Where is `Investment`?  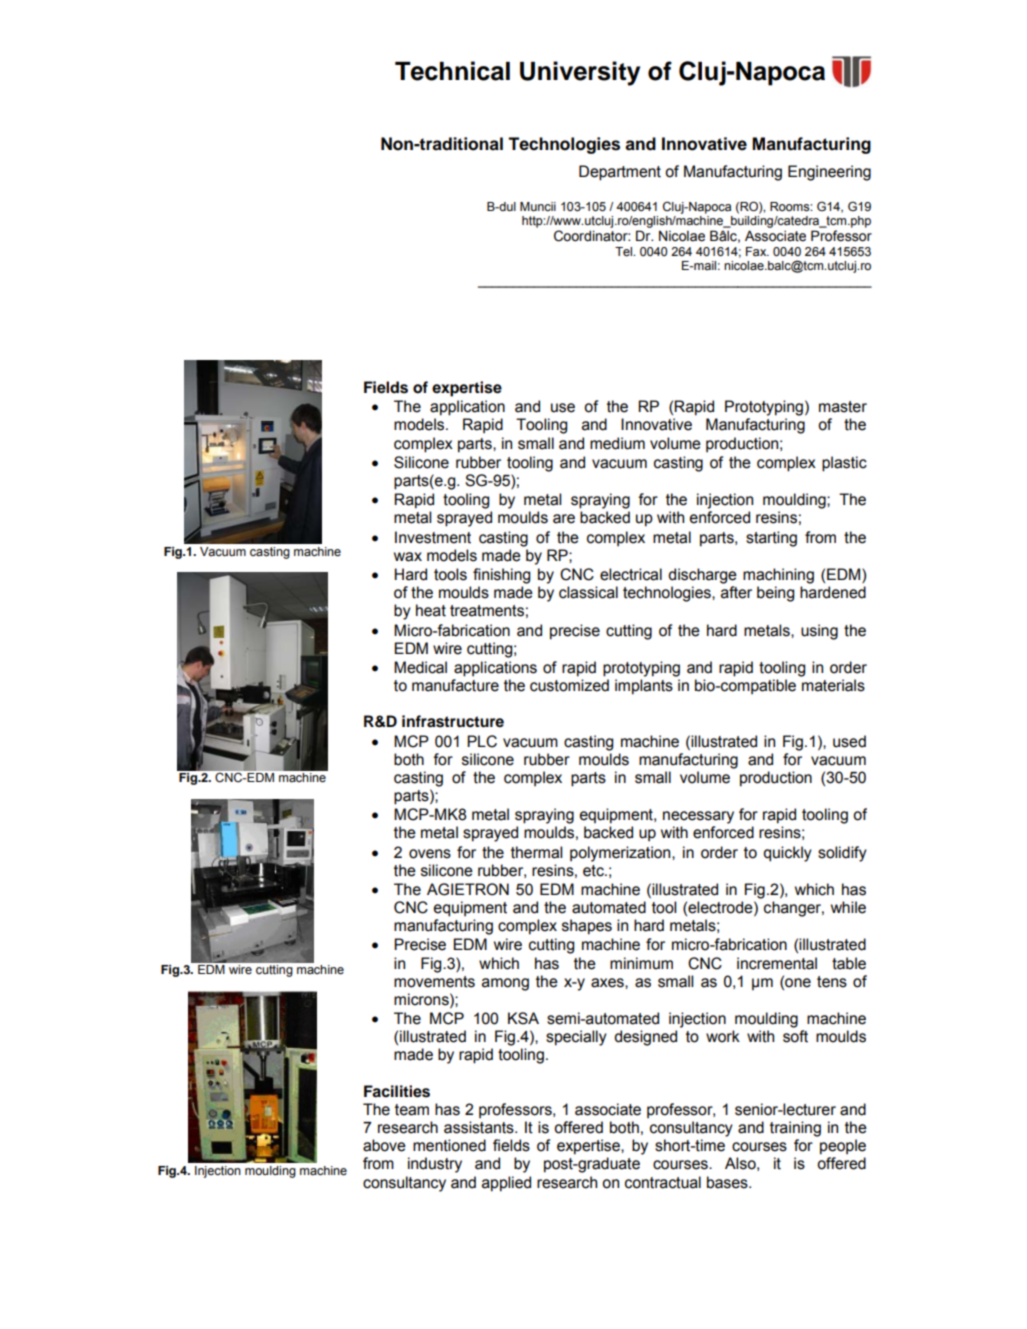 Investment is located at coordinates (433, 537).
